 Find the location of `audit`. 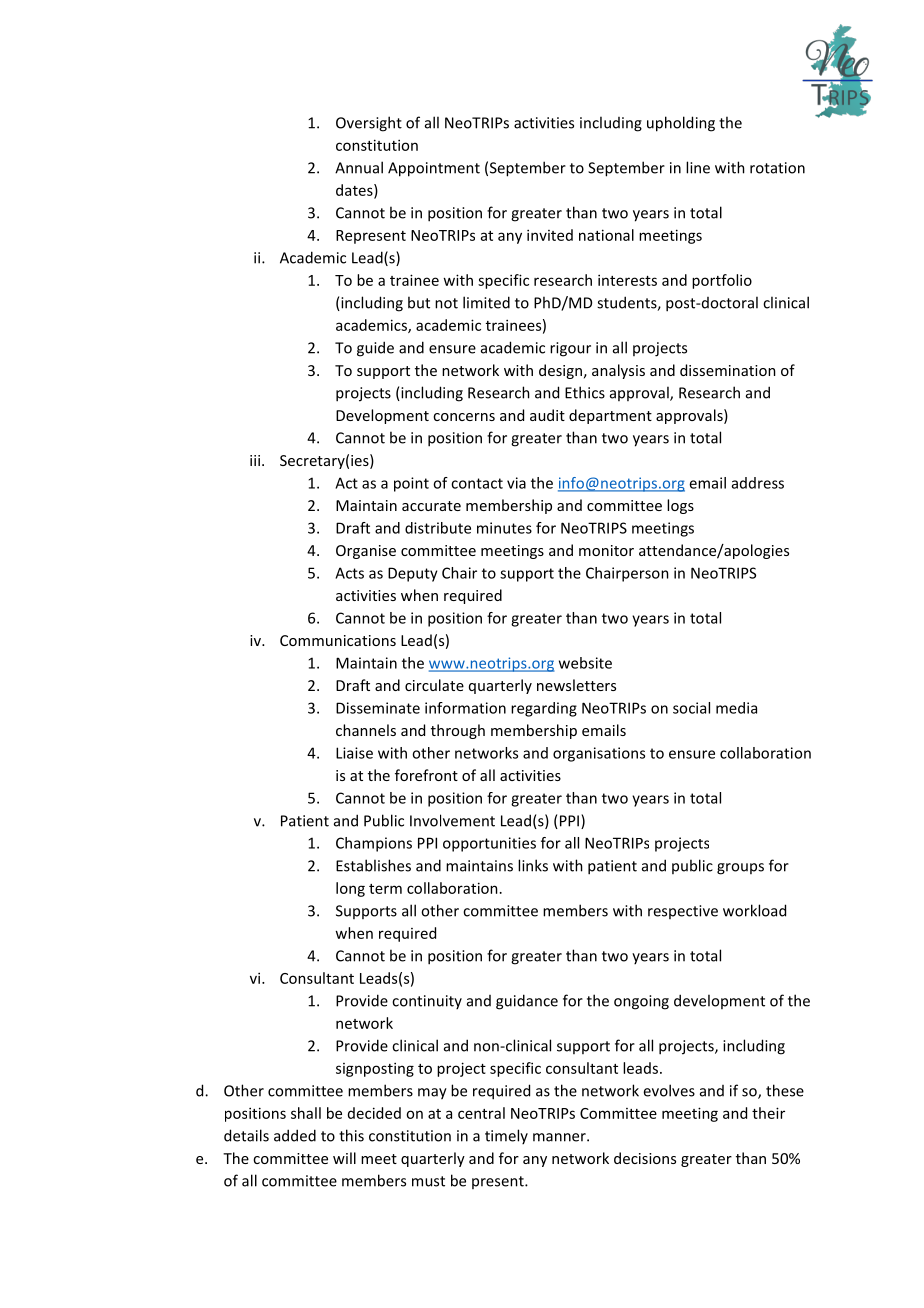

audit is located at coordinates (547, 415).
